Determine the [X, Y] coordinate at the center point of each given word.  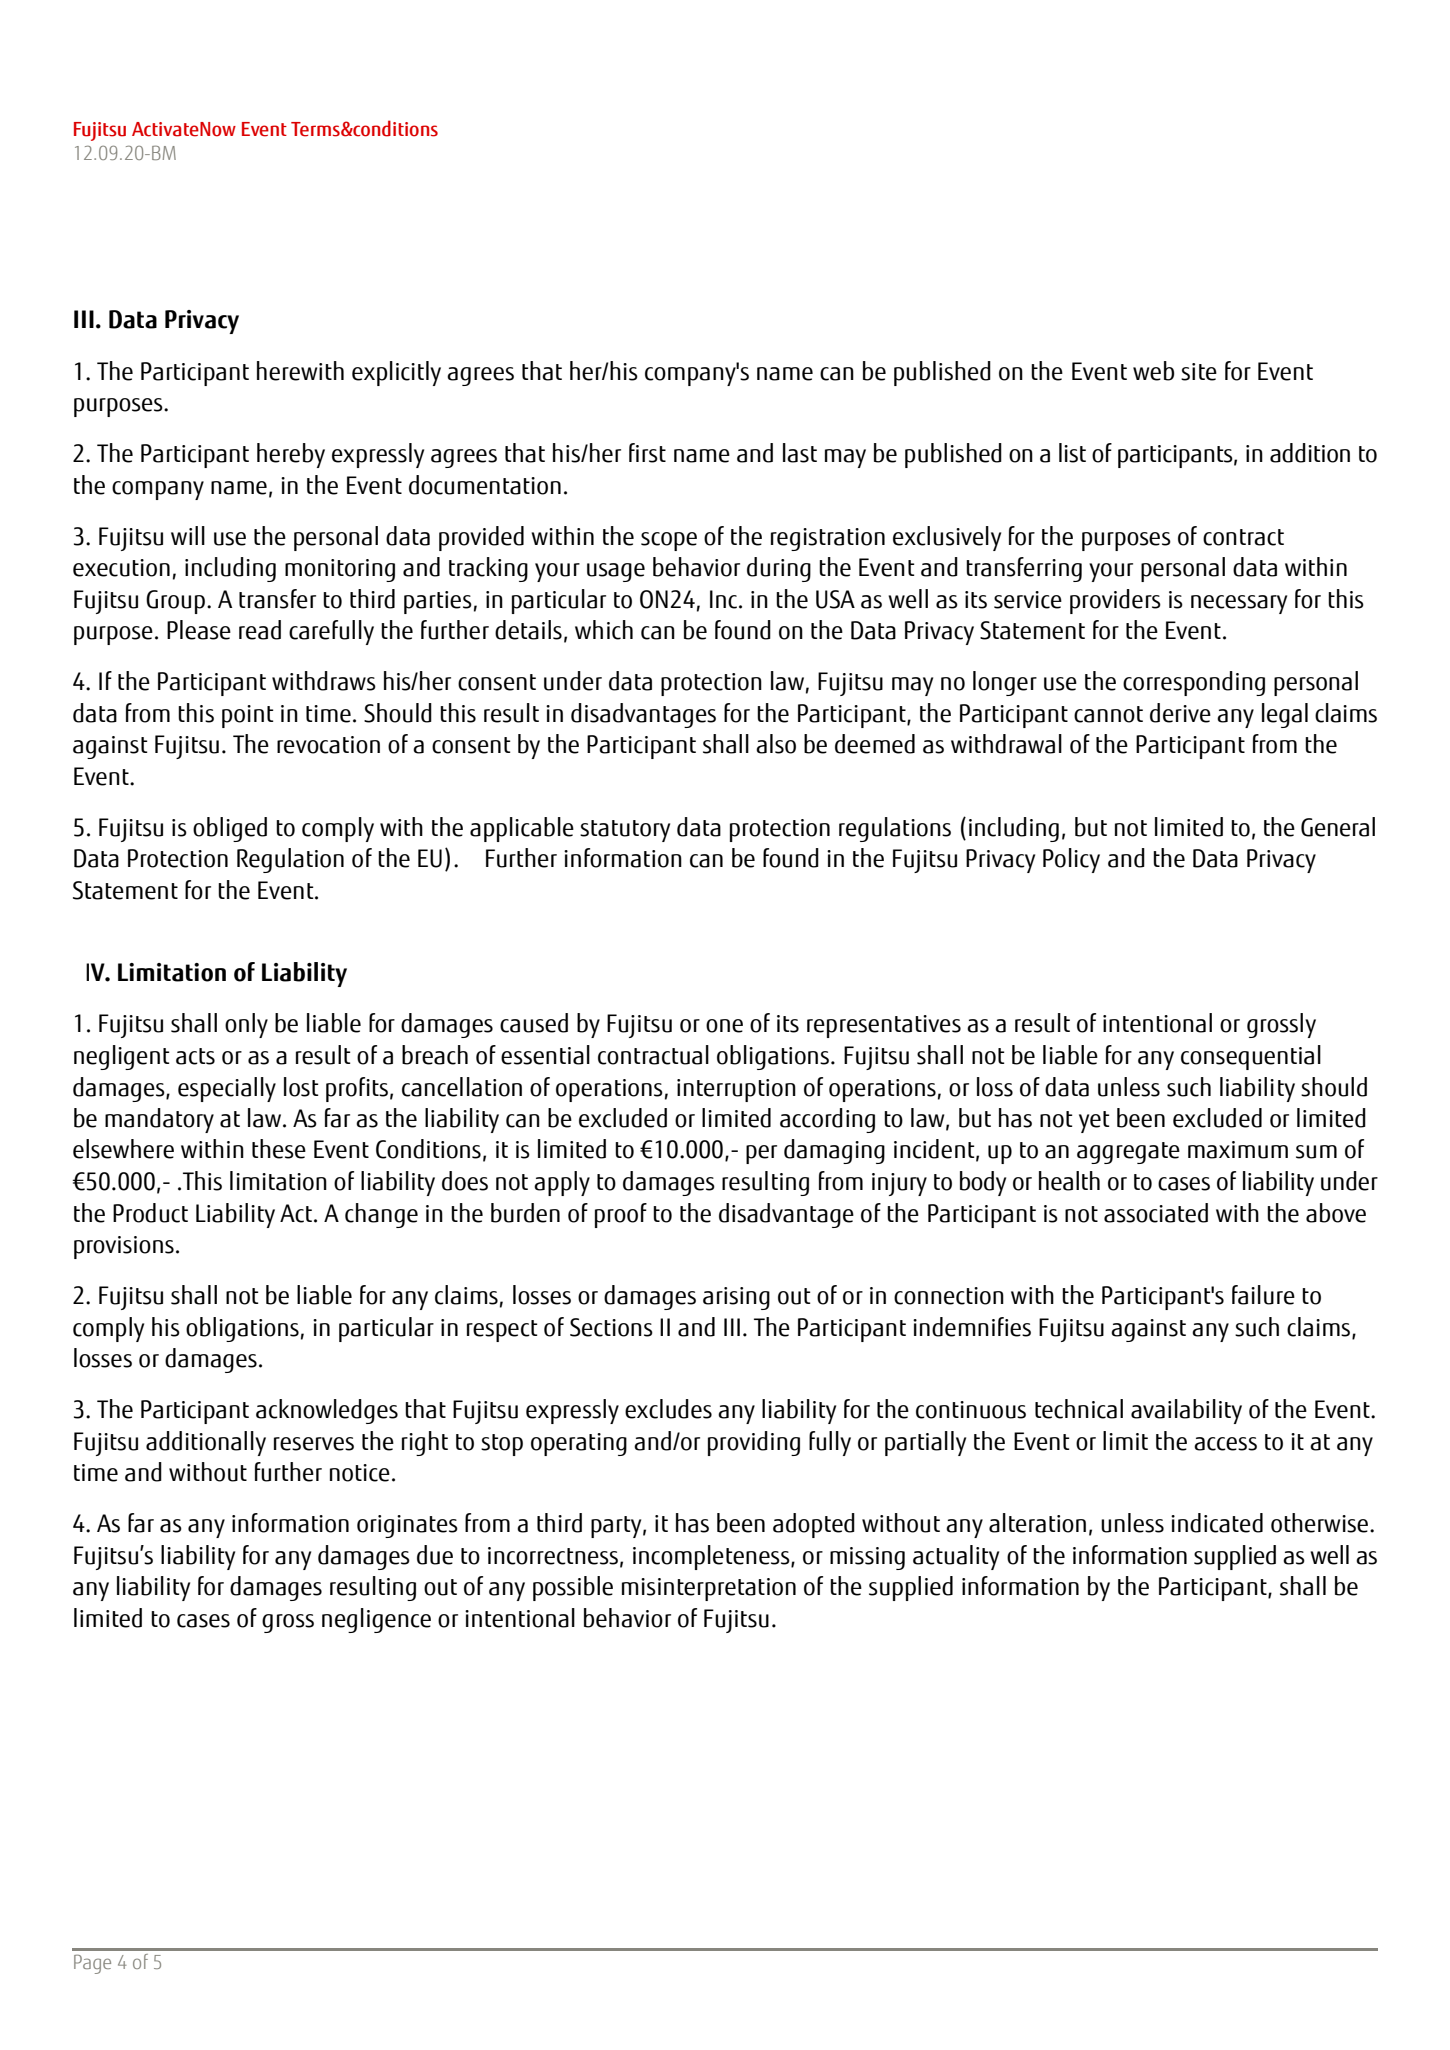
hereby [291, 455]
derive [1180, 713]
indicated [1217, 1523]
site [1199, 372]
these [279, 1149]
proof [621, 1215]
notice [360, 1473]
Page [92, 1964]
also [776, 744]
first [647, 453]
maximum [1238, 1150]
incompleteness [712, 1557]
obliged [230, 829]
